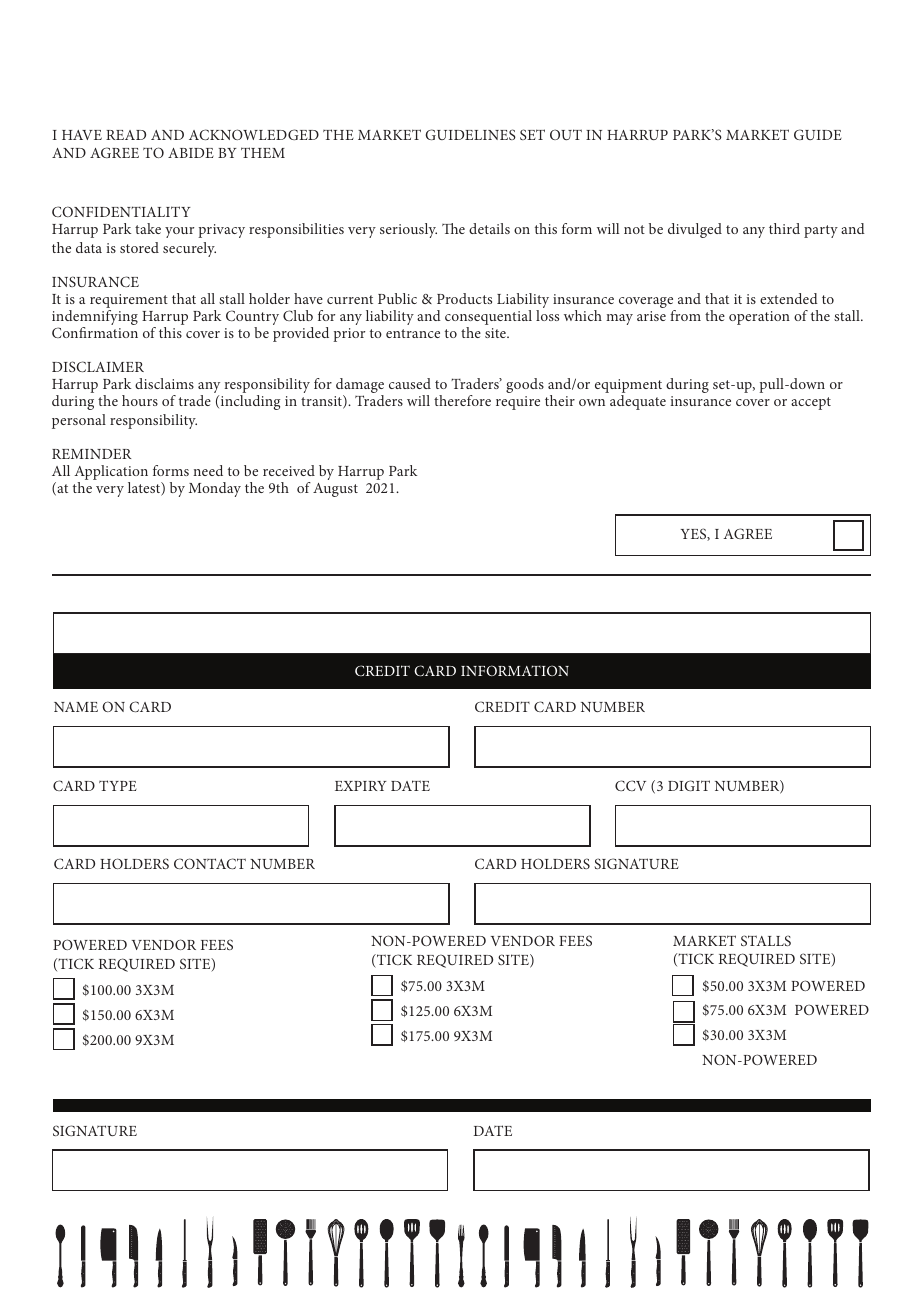  What do you see at coordinates (566, 134) in the screenshot?
I see `OUT` at bounding box center [566, 134].
